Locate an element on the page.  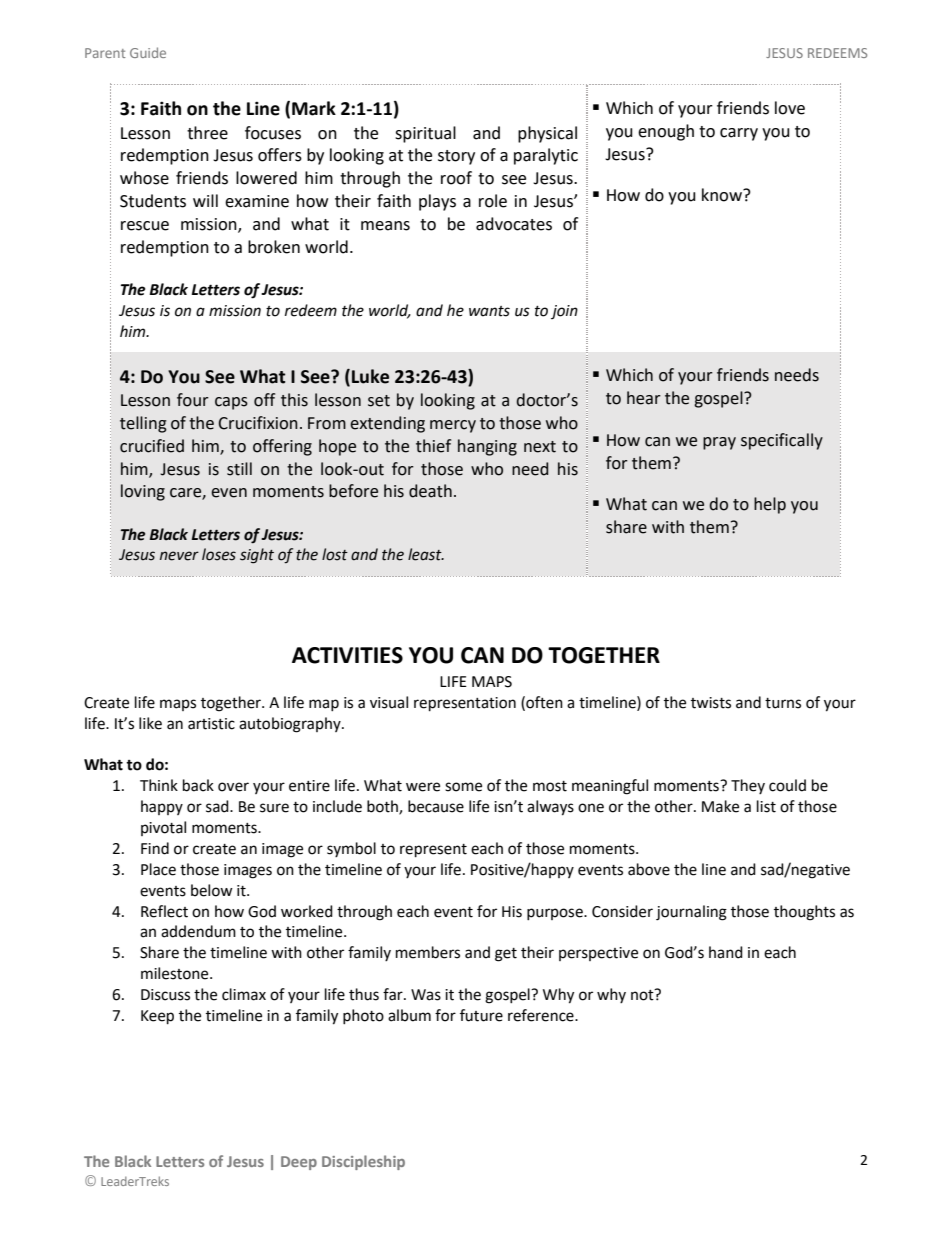
twists is located at coordinates (711, 703).
